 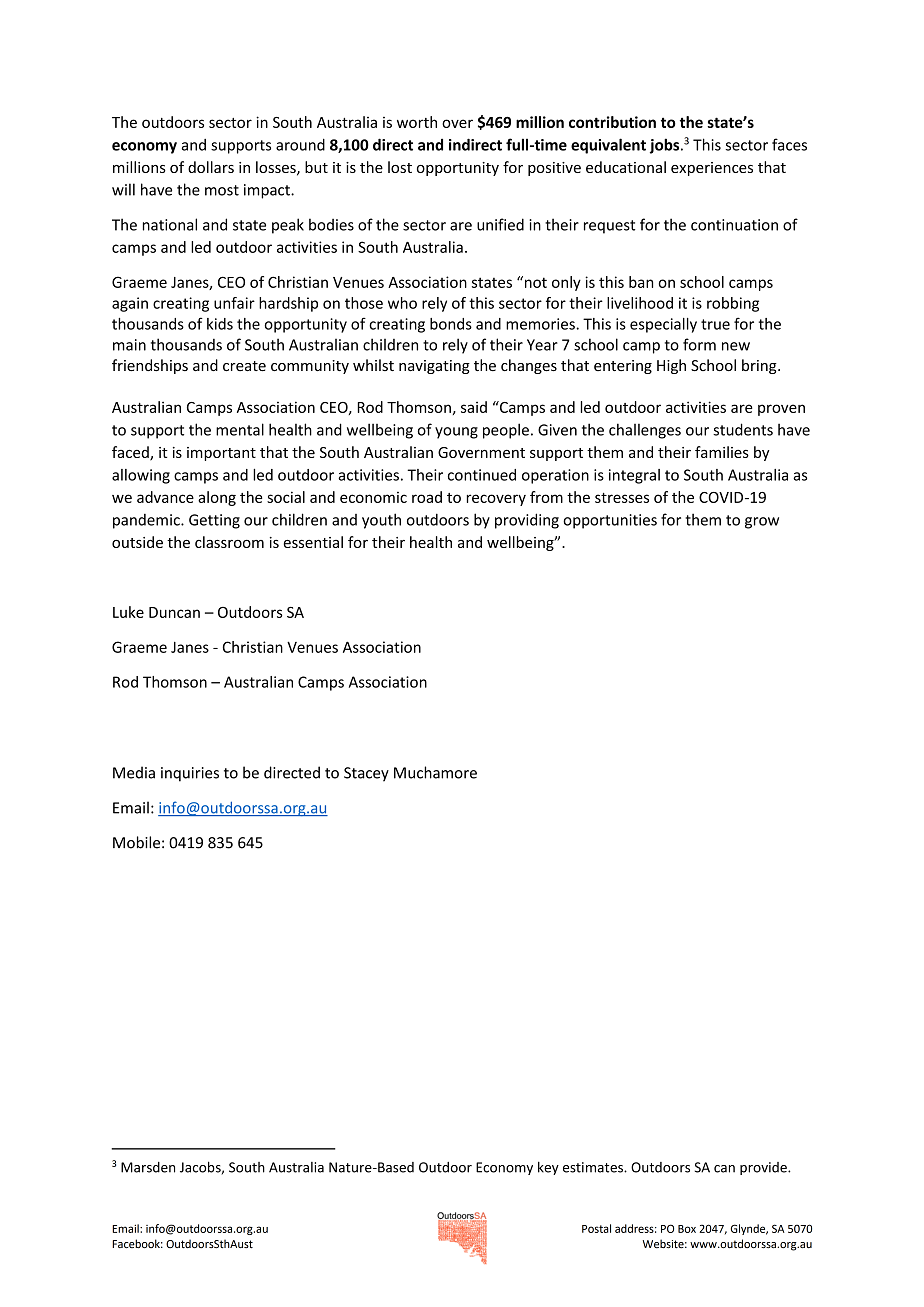 I want to click on Marsden, so click(x=148, y=1167).
